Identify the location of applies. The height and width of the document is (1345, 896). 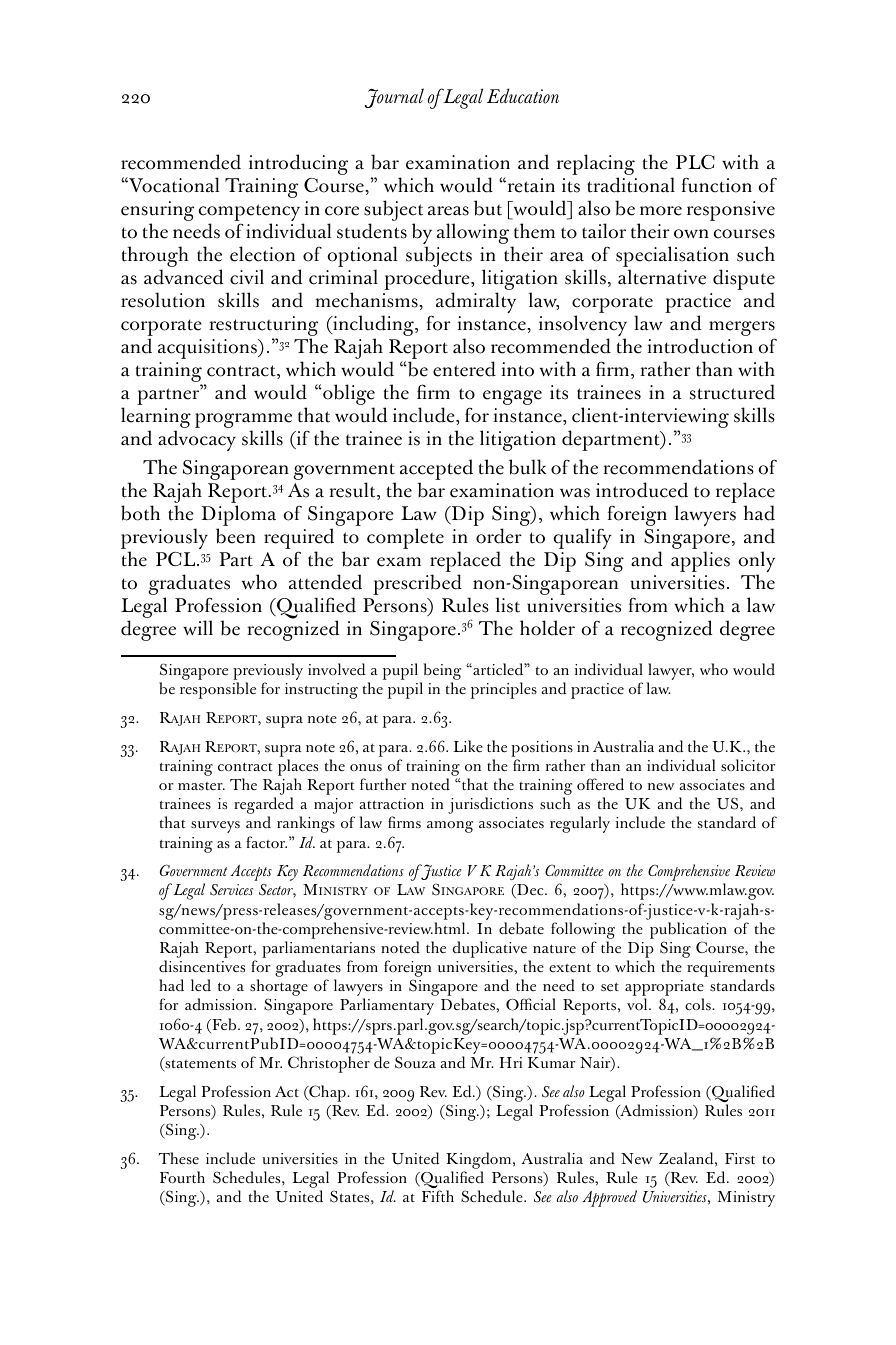
(700, 561).
